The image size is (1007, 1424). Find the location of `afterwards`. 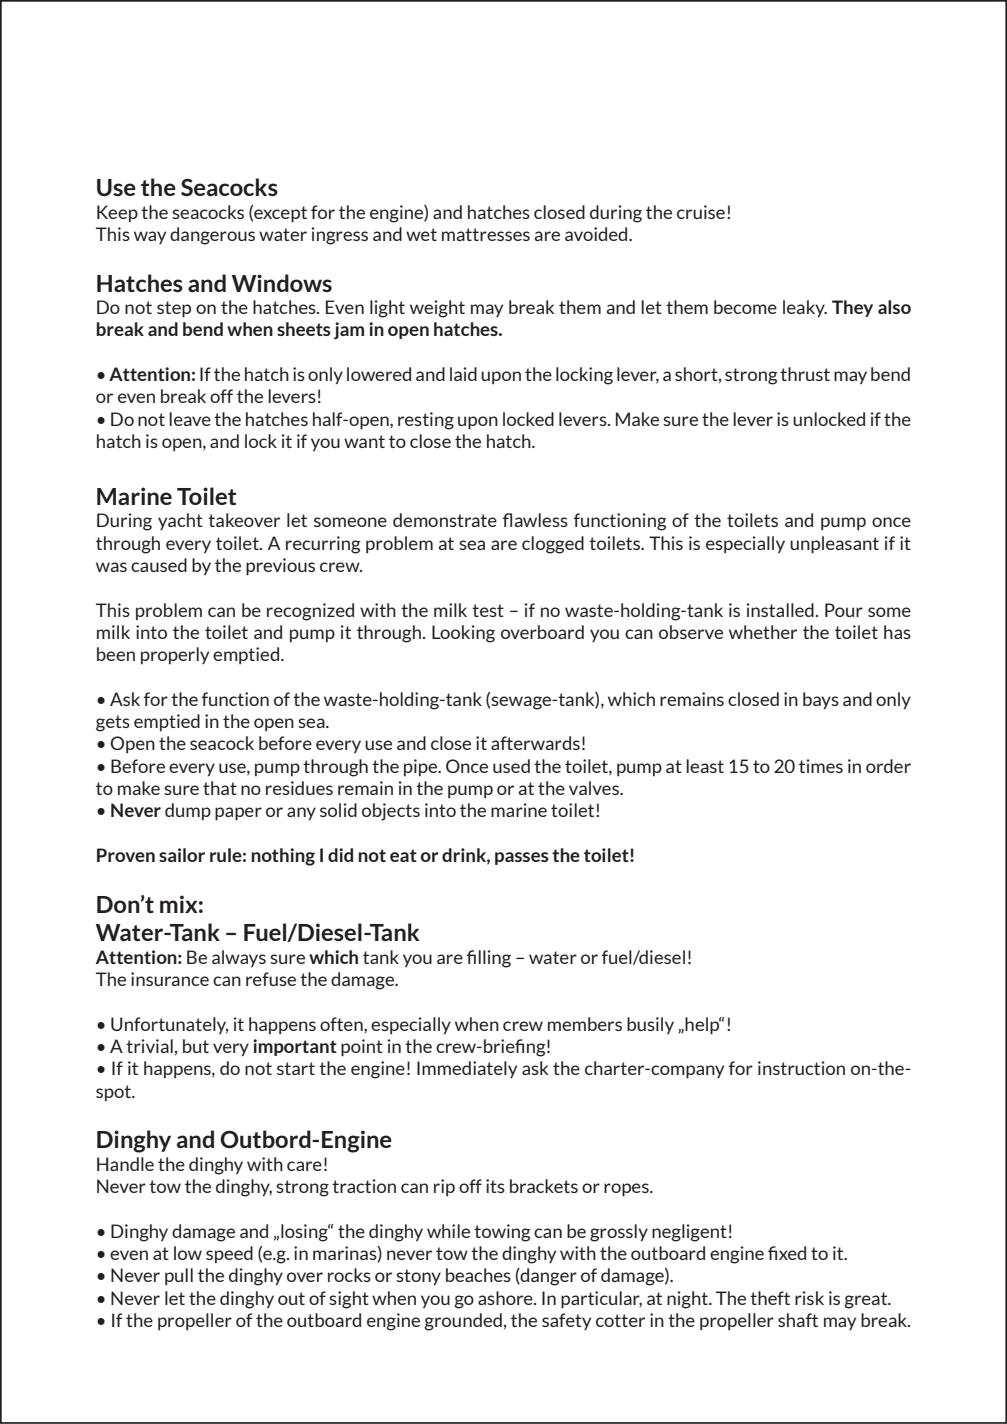

afterwards is located at coordinates (535, 743).
